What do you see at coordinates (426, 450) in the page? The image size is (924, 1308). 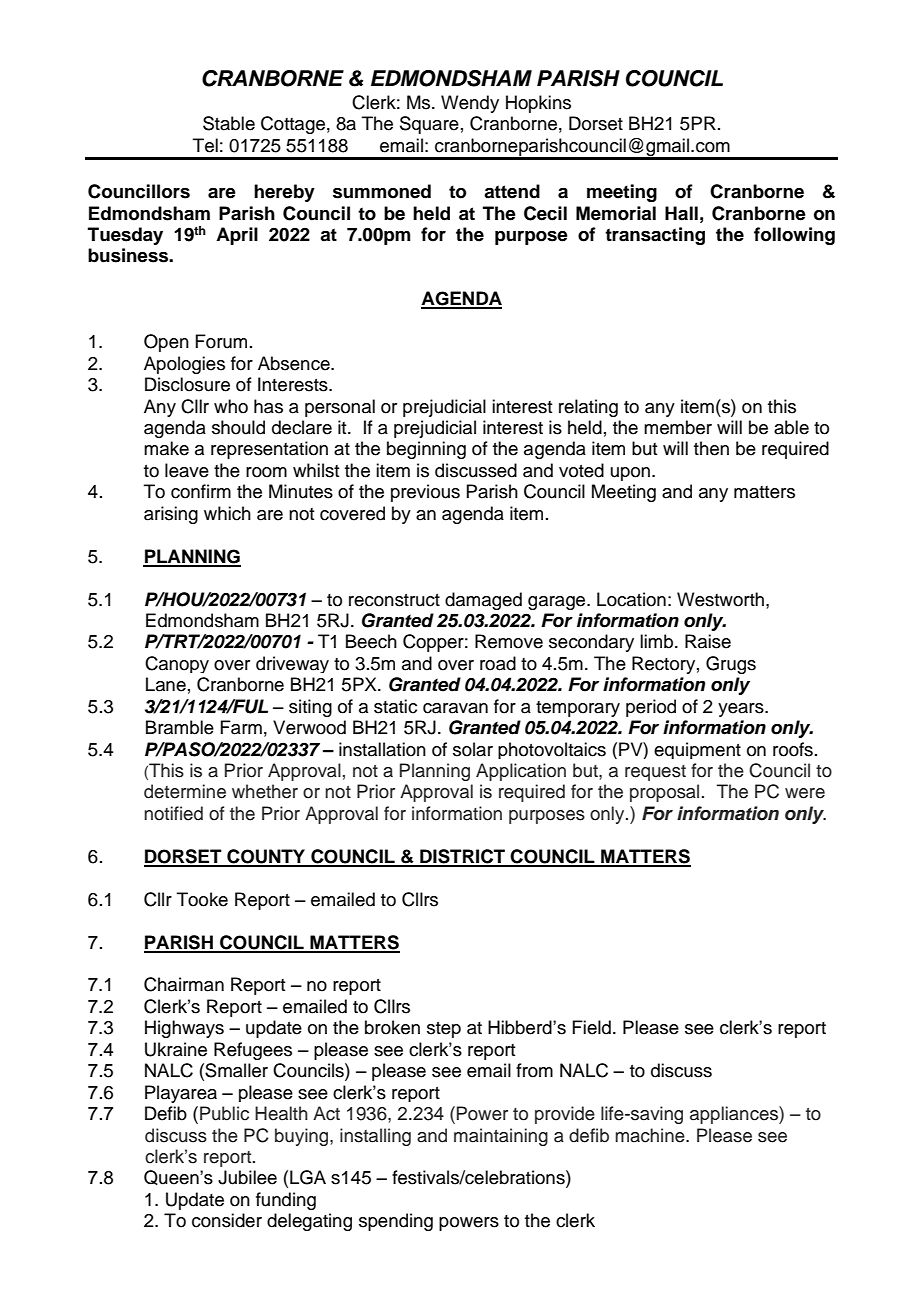 I see `beginning` at bounding box center [426, 450].
